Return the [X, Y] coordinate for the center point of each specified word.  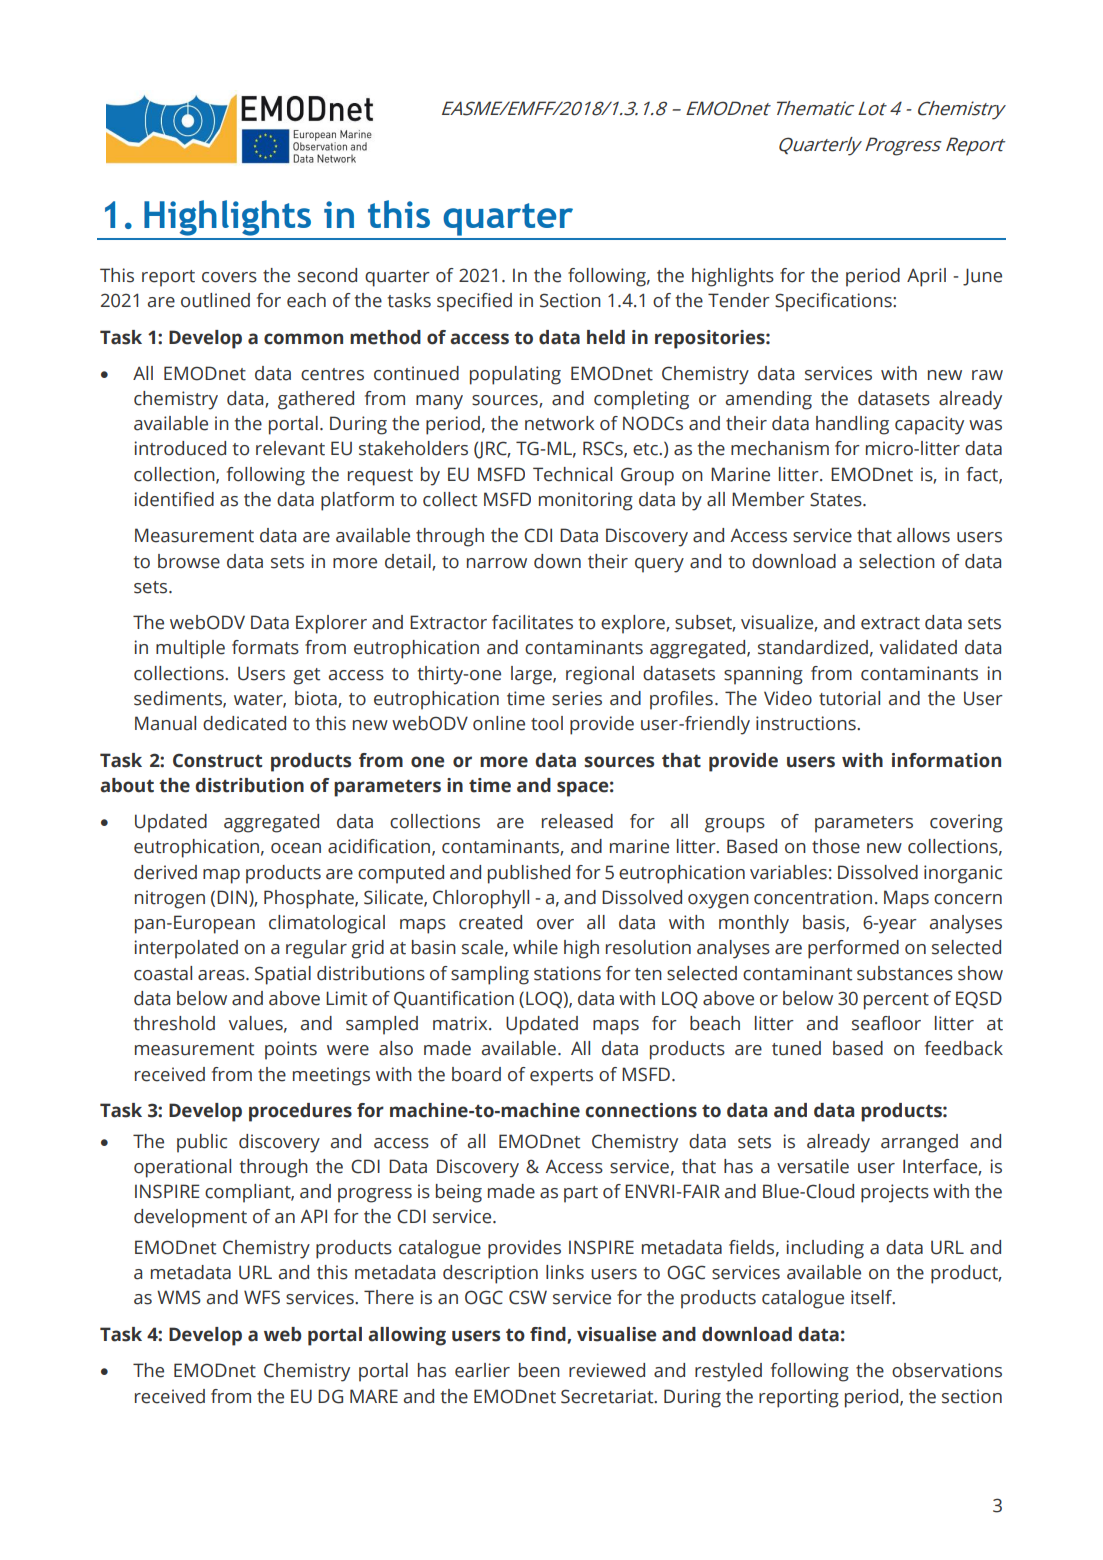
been [539, 1370]
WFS [262, 1297]
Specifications [834, 302]
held [606, 337]
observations [947, 1370]
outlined [215, 300]
